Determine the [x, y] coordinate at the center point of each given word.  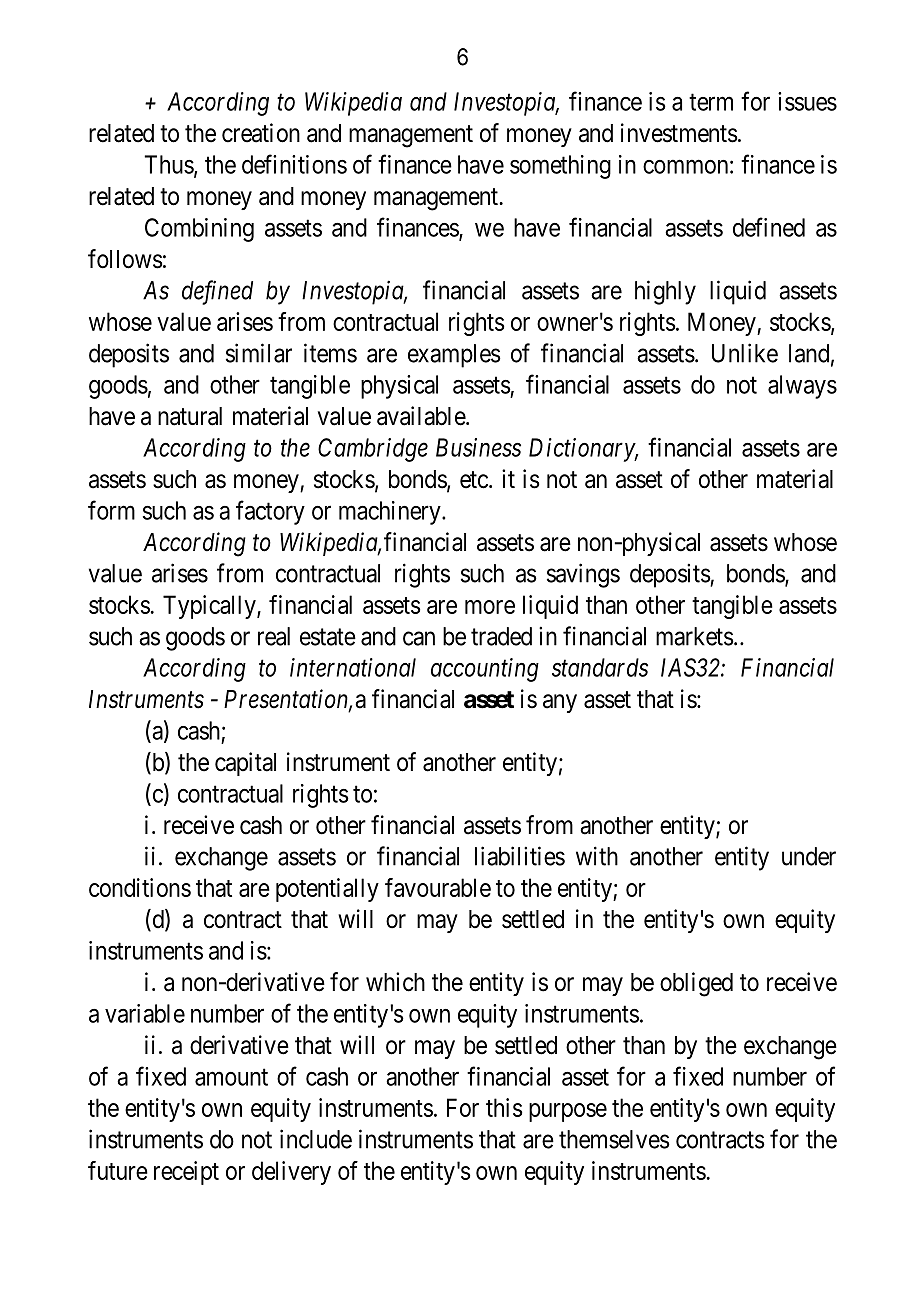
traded [501, 636]
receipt [186, 1173]
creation [261, 133]
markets [695, 636]
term [711, 102]
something [560, 167]
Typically [210, 607]
